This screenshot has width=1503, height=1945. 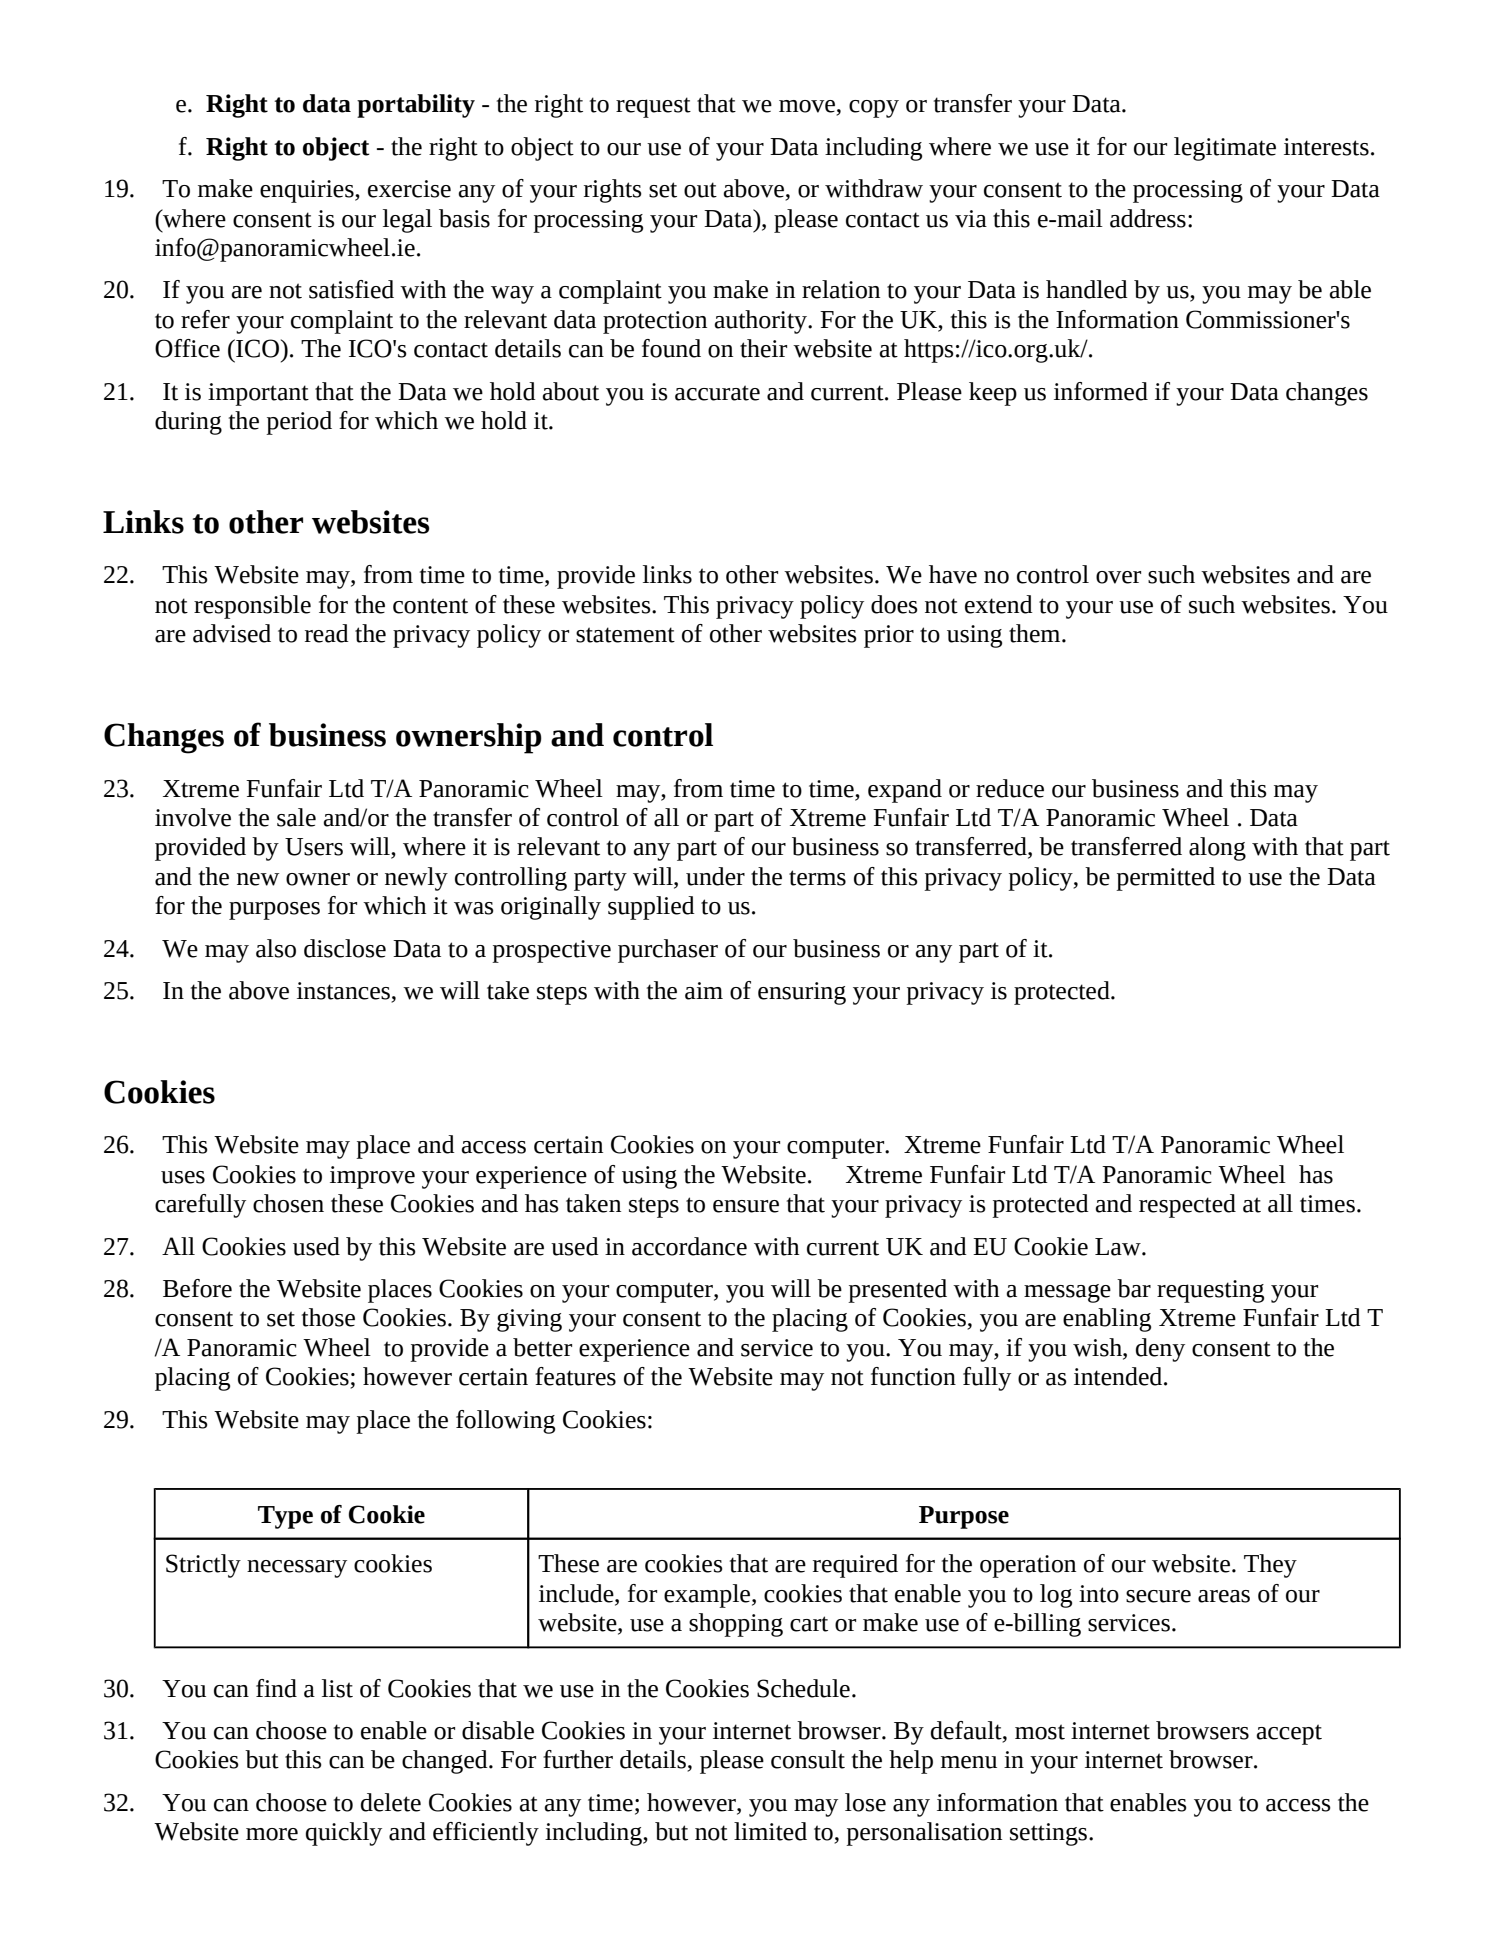 I want to click on enquiries, so click(x=308, y=191).
